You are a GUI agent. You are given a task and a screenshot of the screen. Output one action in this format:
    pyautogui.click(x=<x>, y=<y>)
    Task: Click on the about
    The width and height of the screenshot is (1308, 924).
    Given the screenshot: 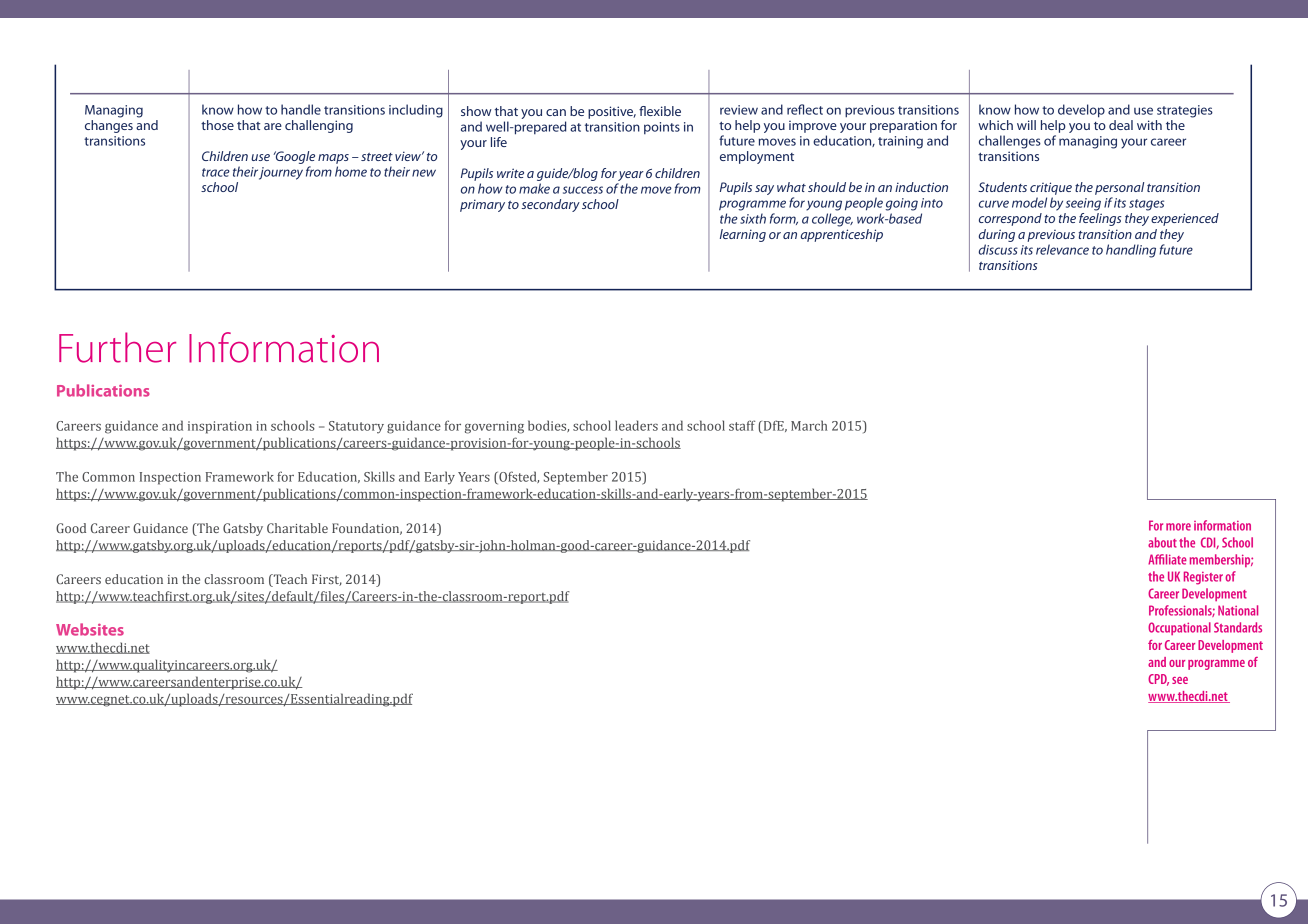 What is the action you would take?
    pyautogui.click(x=1162, y=542)
